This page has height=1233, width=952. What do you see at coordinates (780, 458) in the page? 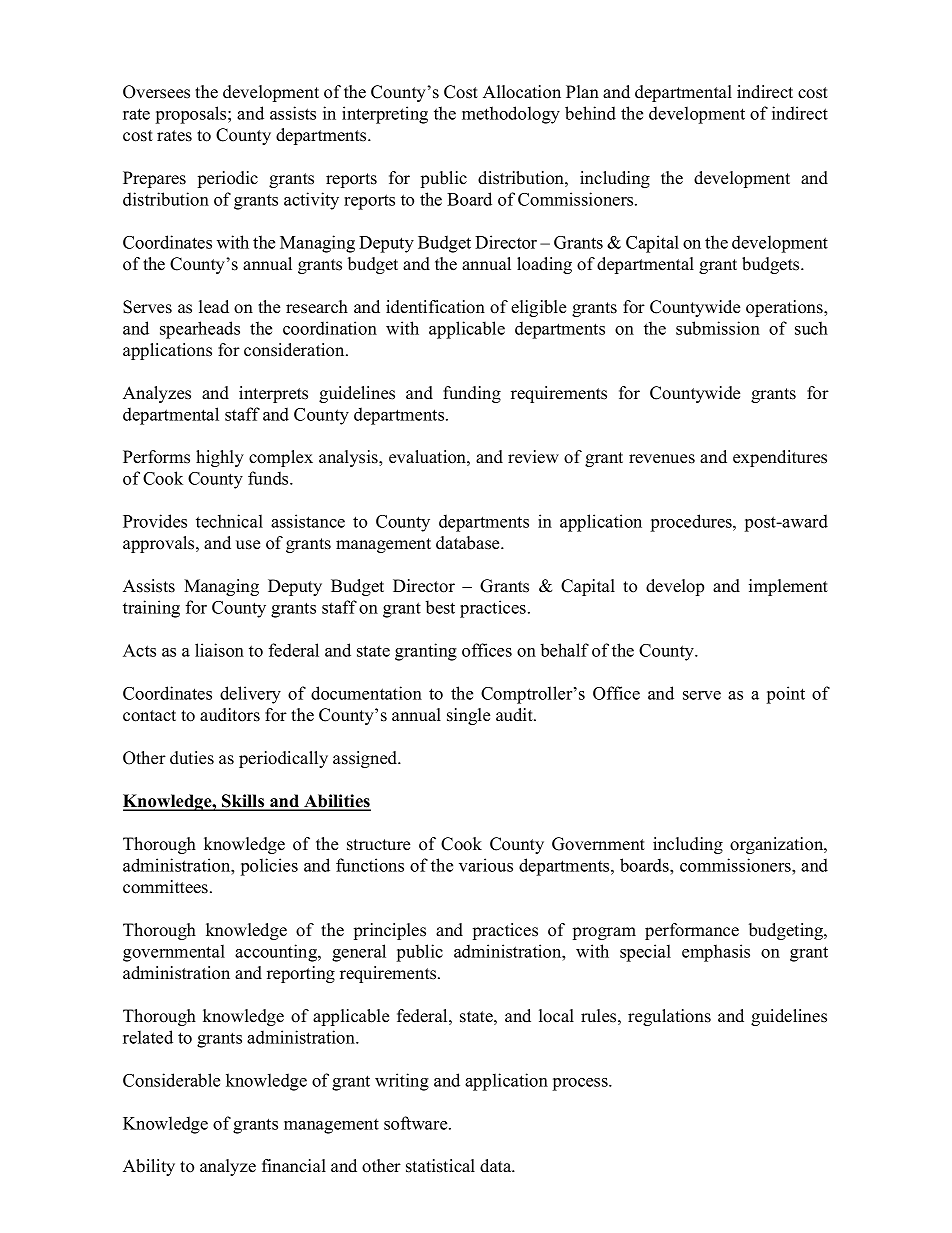
I see `expenditures` at bounding box center [780, 458].
